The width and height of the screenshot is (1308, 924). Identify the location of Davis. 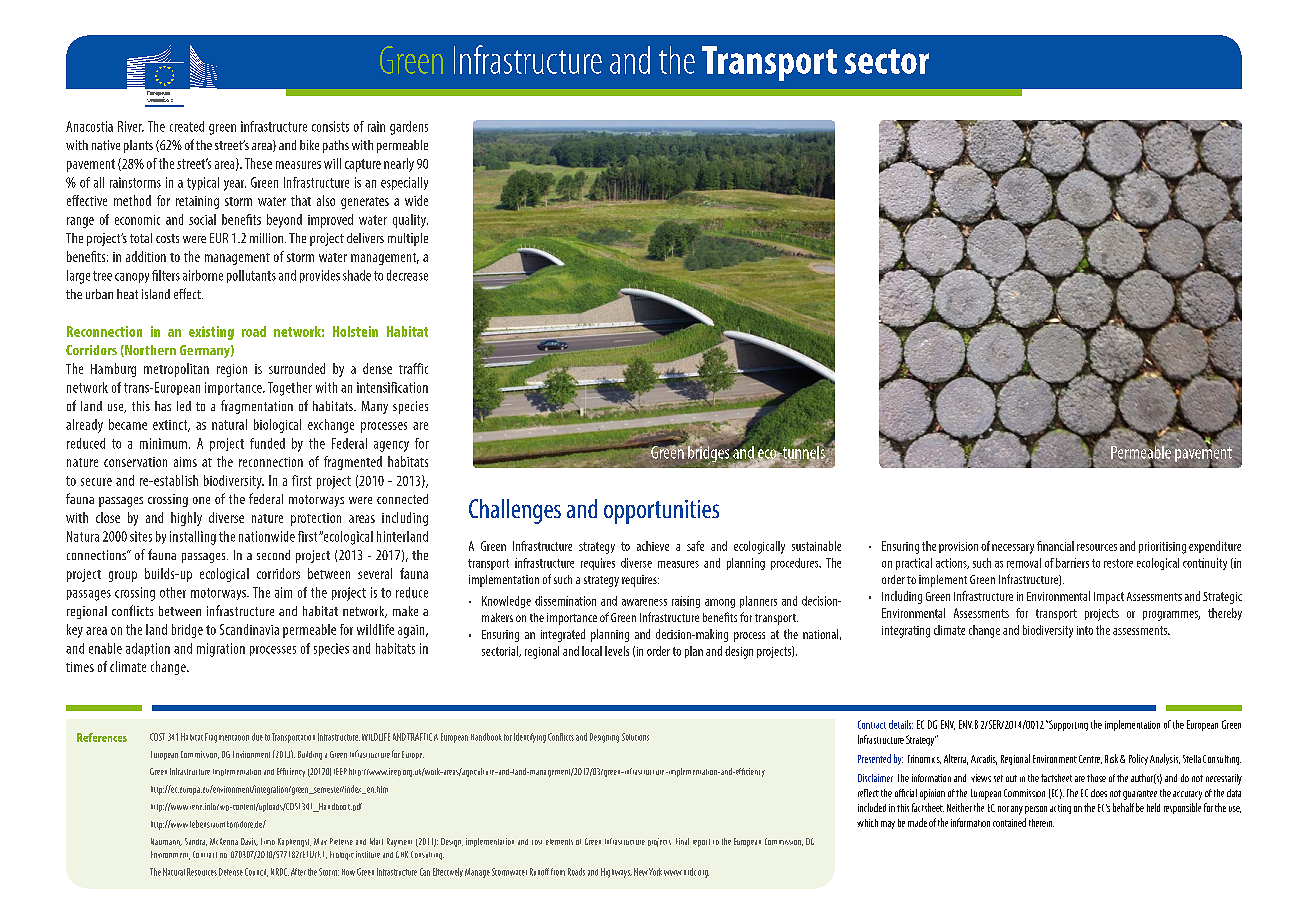
(249, 842).
